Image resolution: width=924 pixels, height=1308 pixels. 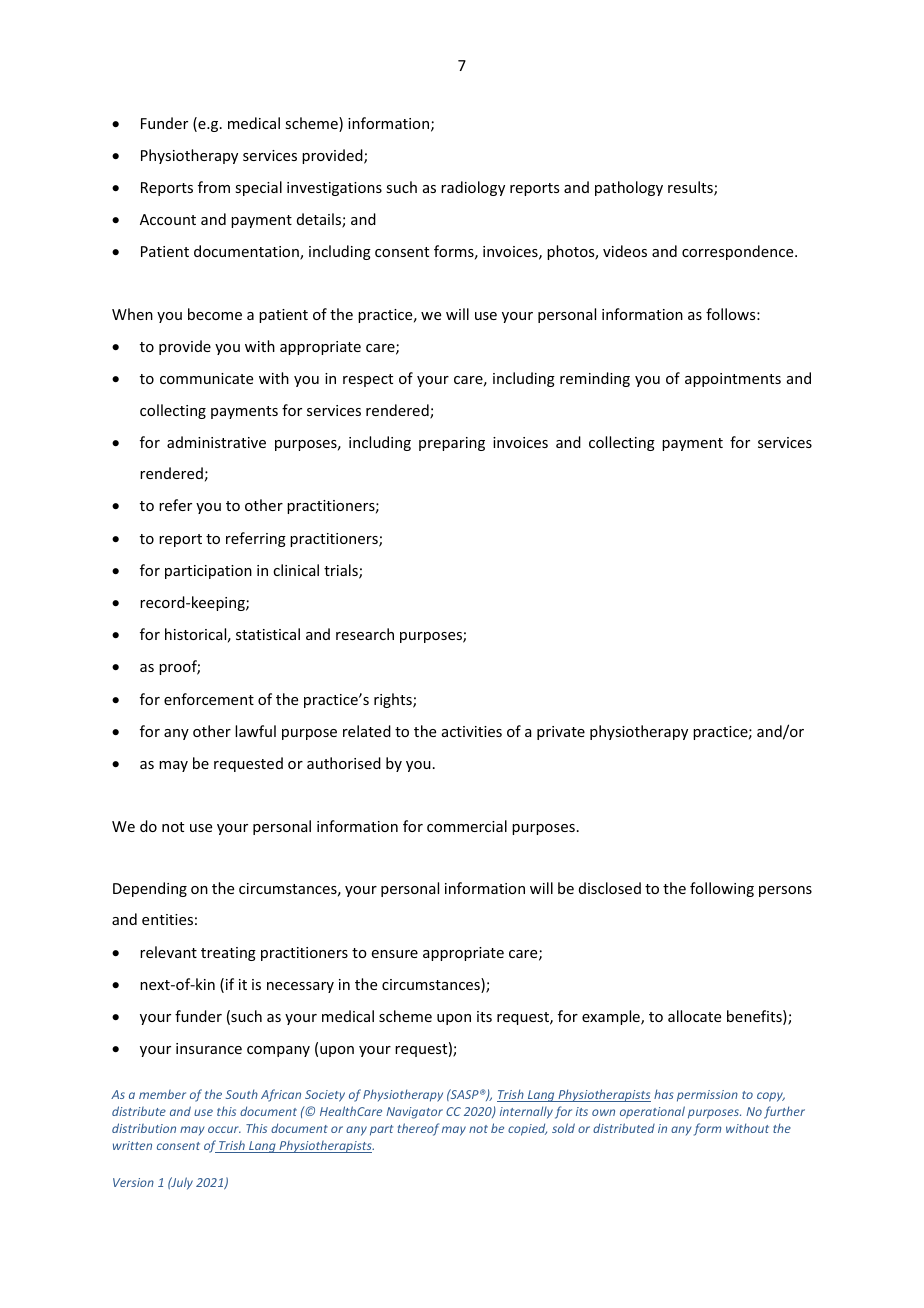 What do you see at coordinates (733, 380) in the screenshot?
I see `appointments` at bounding box center [733, 380].
